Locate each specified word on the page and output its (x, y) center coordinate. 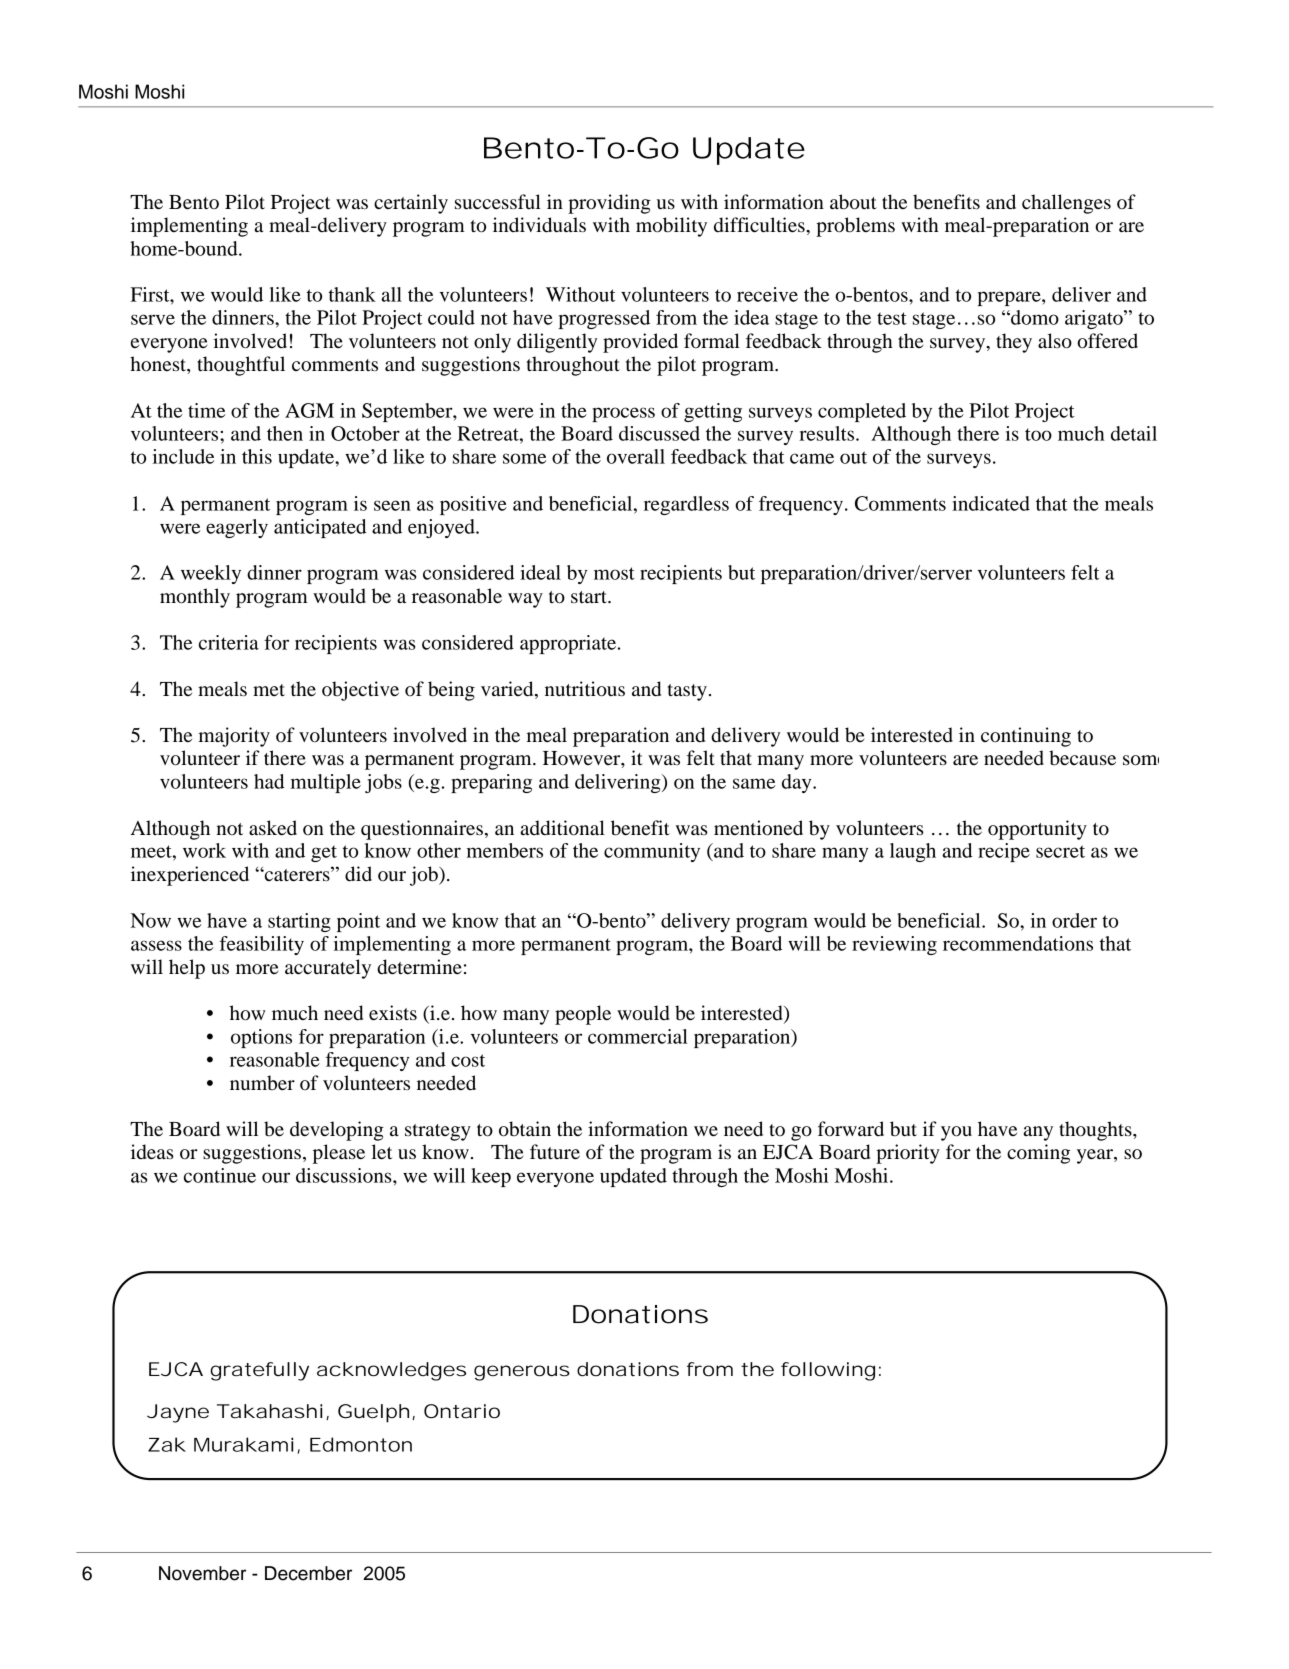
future (555, 1152)
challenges (1066, 204)
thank (352, 294)
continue (220, 1175)
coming (1038, 1154)
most (614, 573)
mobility (671, 227)
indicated (991, 503)
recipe (1004, 852)
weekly (211, 574)
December (308, 1573)
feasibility (262, 945)
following (828, 1371)
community (652, 852)
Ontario (462, 1411)
